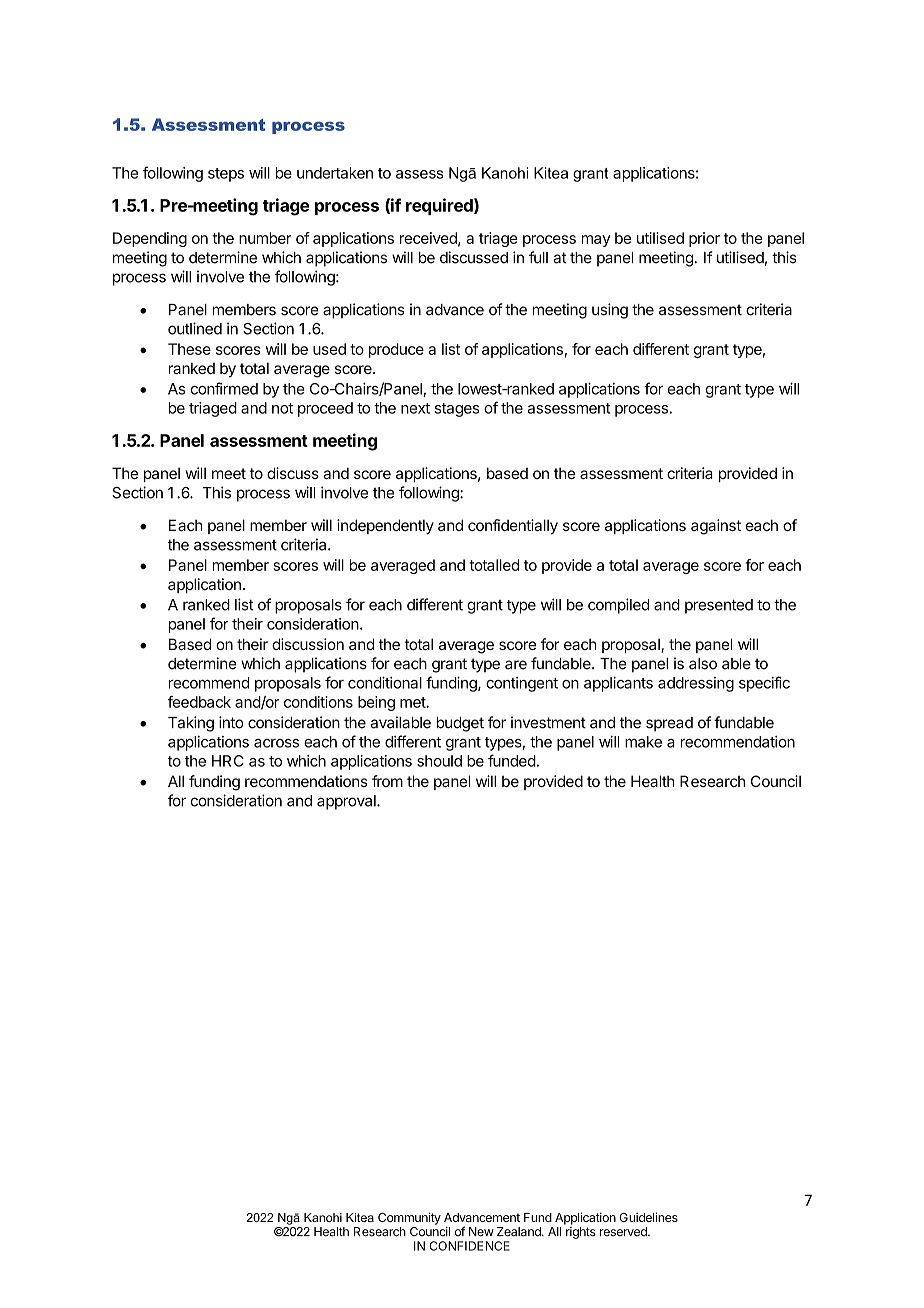  Describe the element at coordinates (226, 175) in the image. I see `steps` at that location.
